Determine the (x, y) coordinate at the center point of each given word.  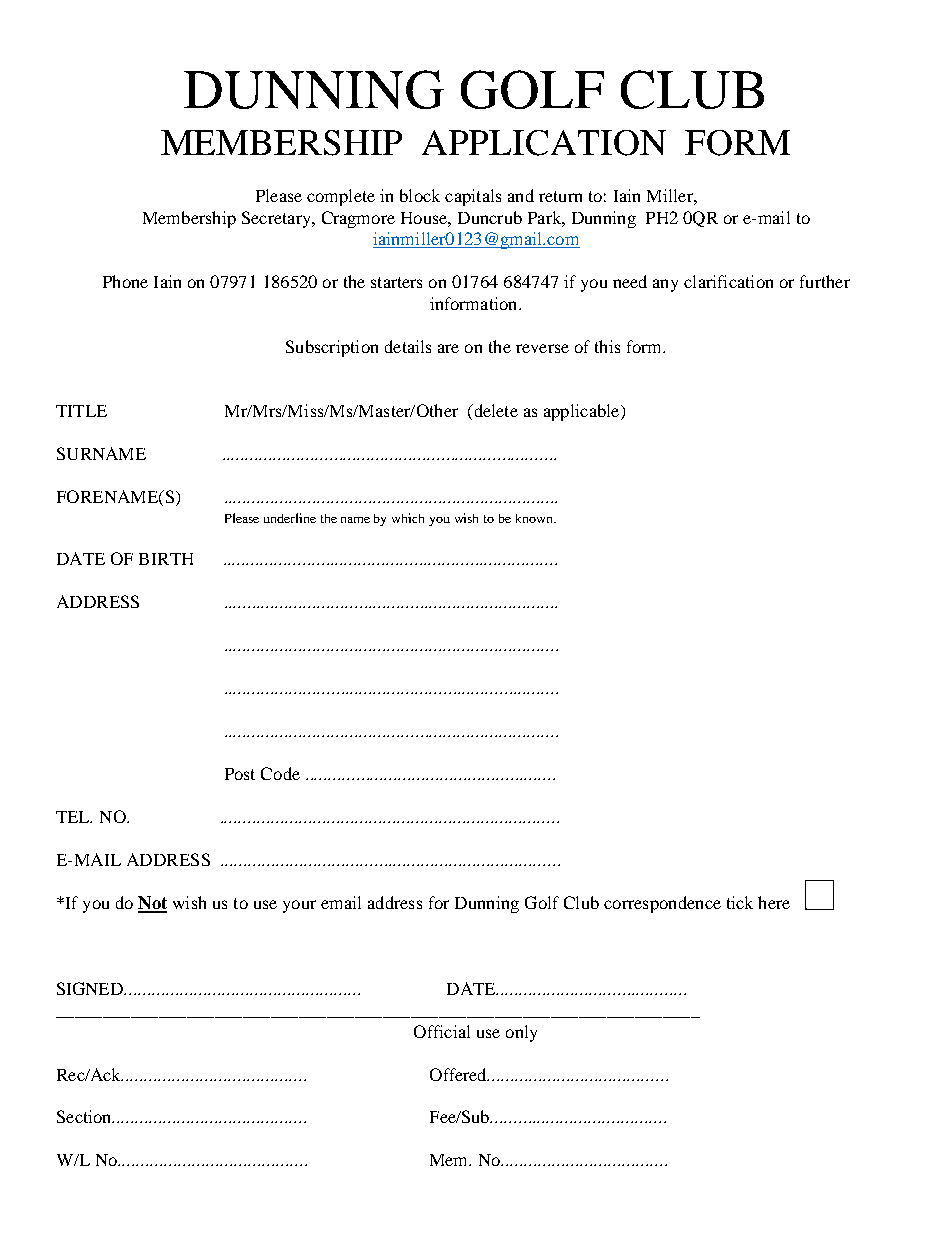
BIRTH (166, 559)
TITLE (81, 411)
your (299, 906)
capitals (473, 197)
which (408, 518)
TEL (74, 817)
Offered (459, 1074)
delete (495, 410)
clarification (728, 281)
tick (740, 902)
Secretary (277, 219)
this (607, 346)
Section (85, 1116)
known (535, 518)
